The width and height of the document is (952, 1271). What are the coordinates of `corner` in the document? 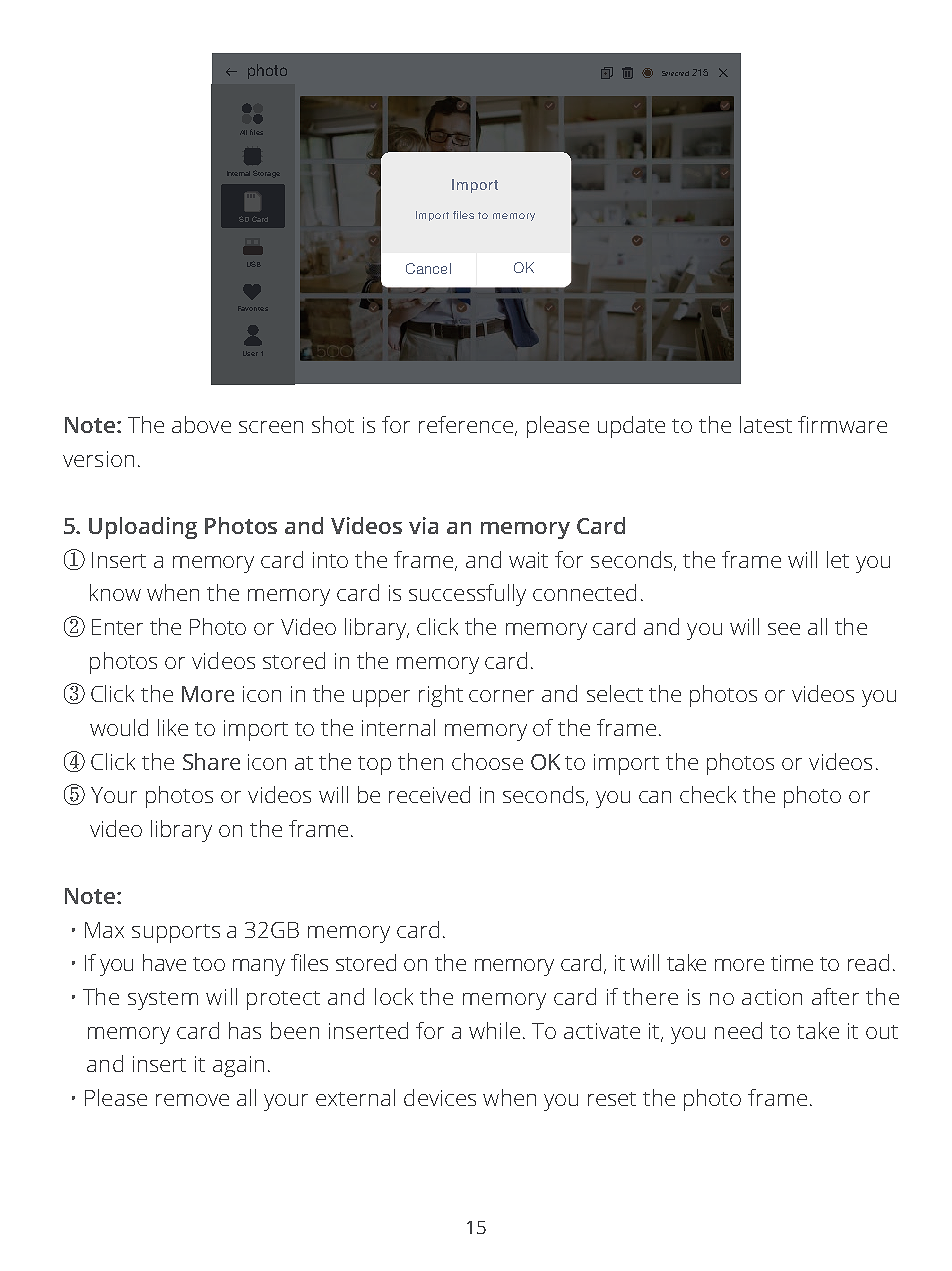 It's located at (501, 696).
